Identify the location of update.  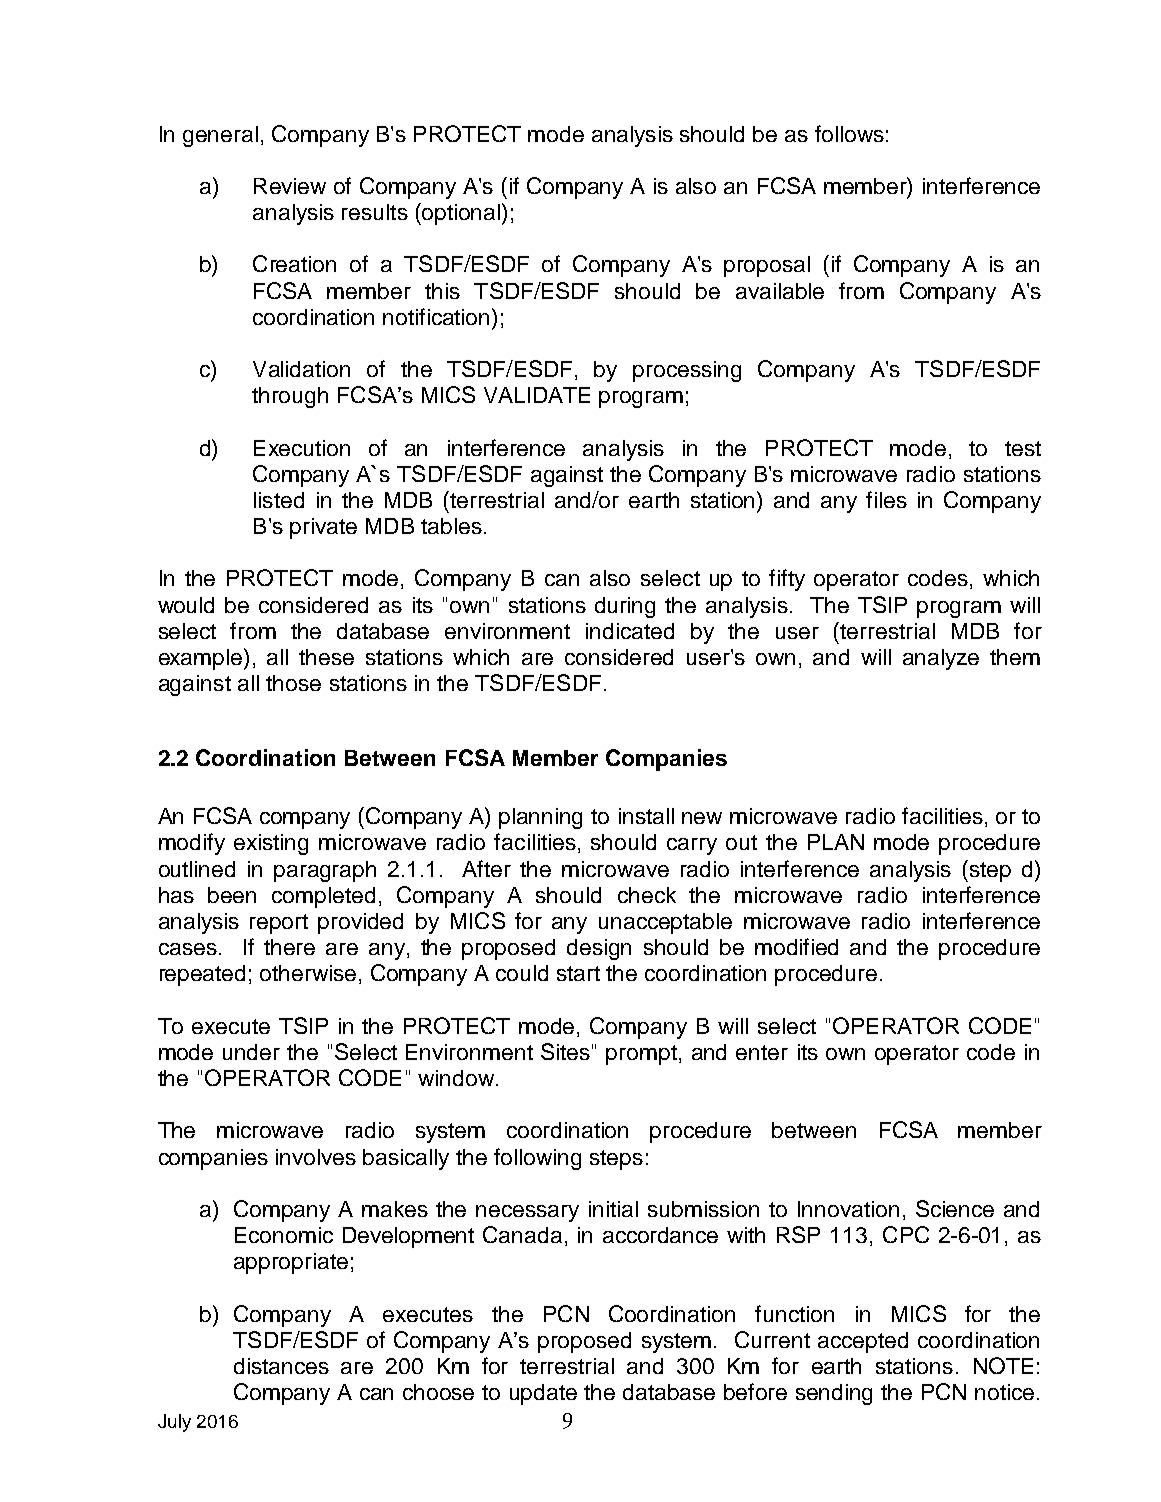
(543, 1394).
